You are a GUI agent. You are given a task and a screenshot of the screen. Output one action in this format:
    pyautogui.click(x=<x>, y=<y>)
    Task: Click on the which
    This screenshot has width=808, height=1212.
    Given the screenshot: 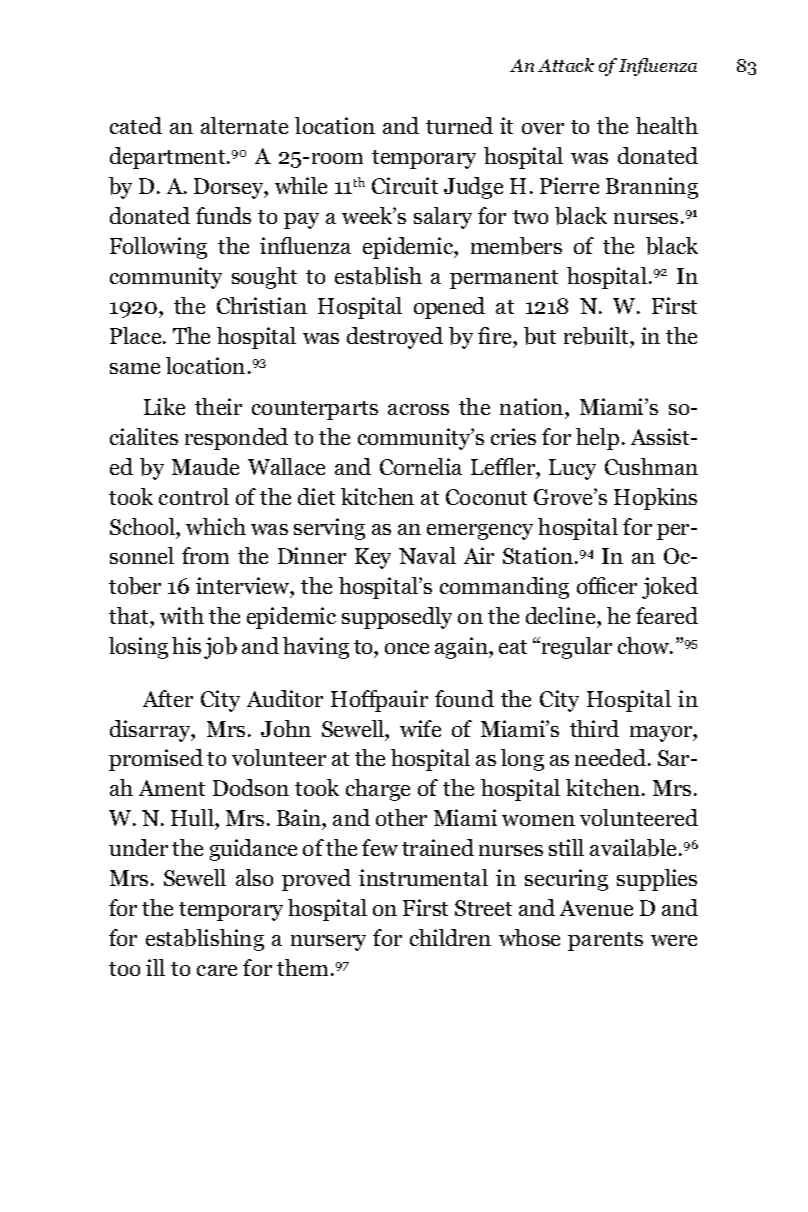 What is the action you would take?
    pyautogui.click(x=216, y=526)
